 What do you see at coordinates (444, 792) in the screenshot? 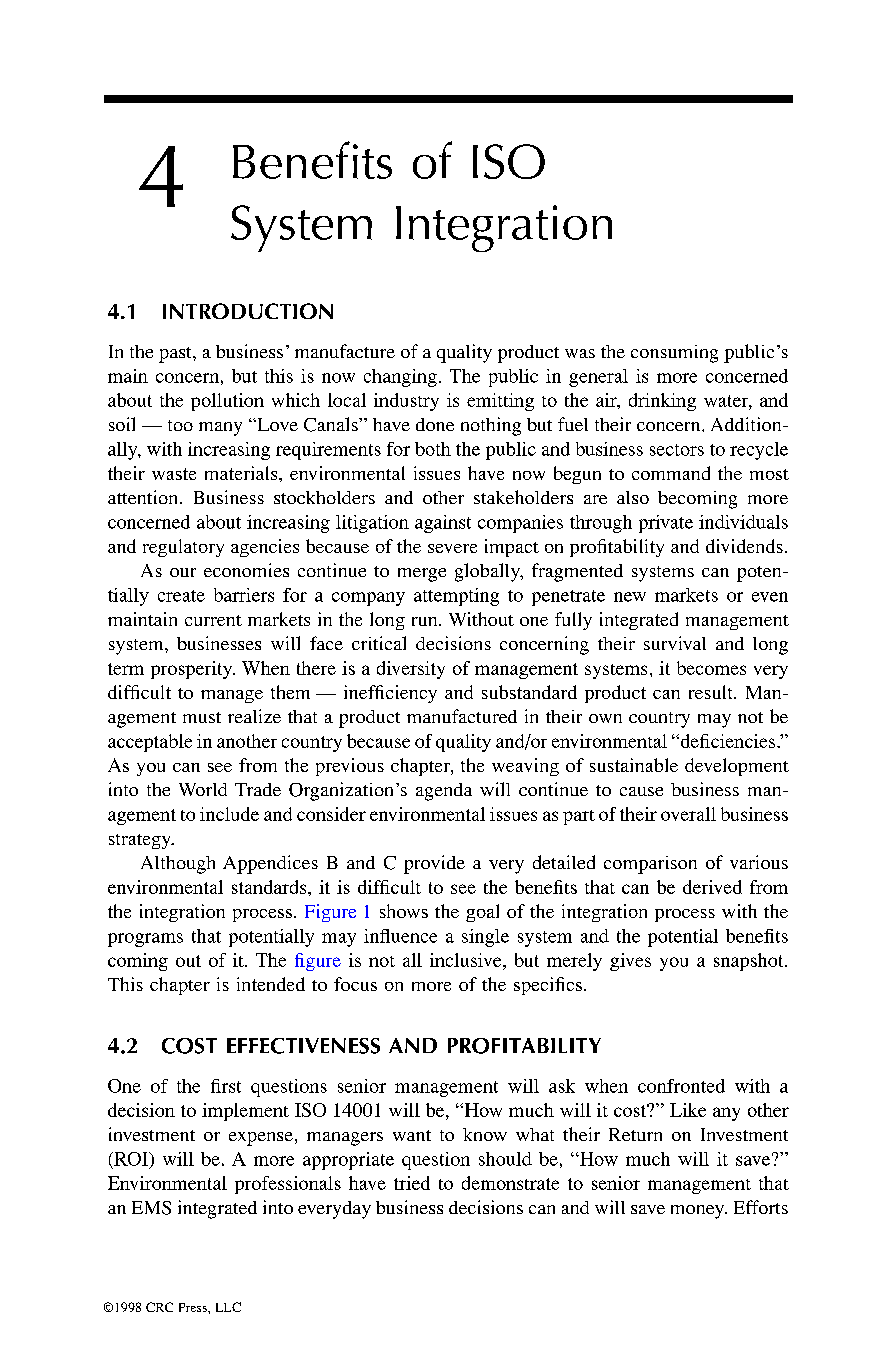
I see `agenda` at bounding box center [444, 792].
